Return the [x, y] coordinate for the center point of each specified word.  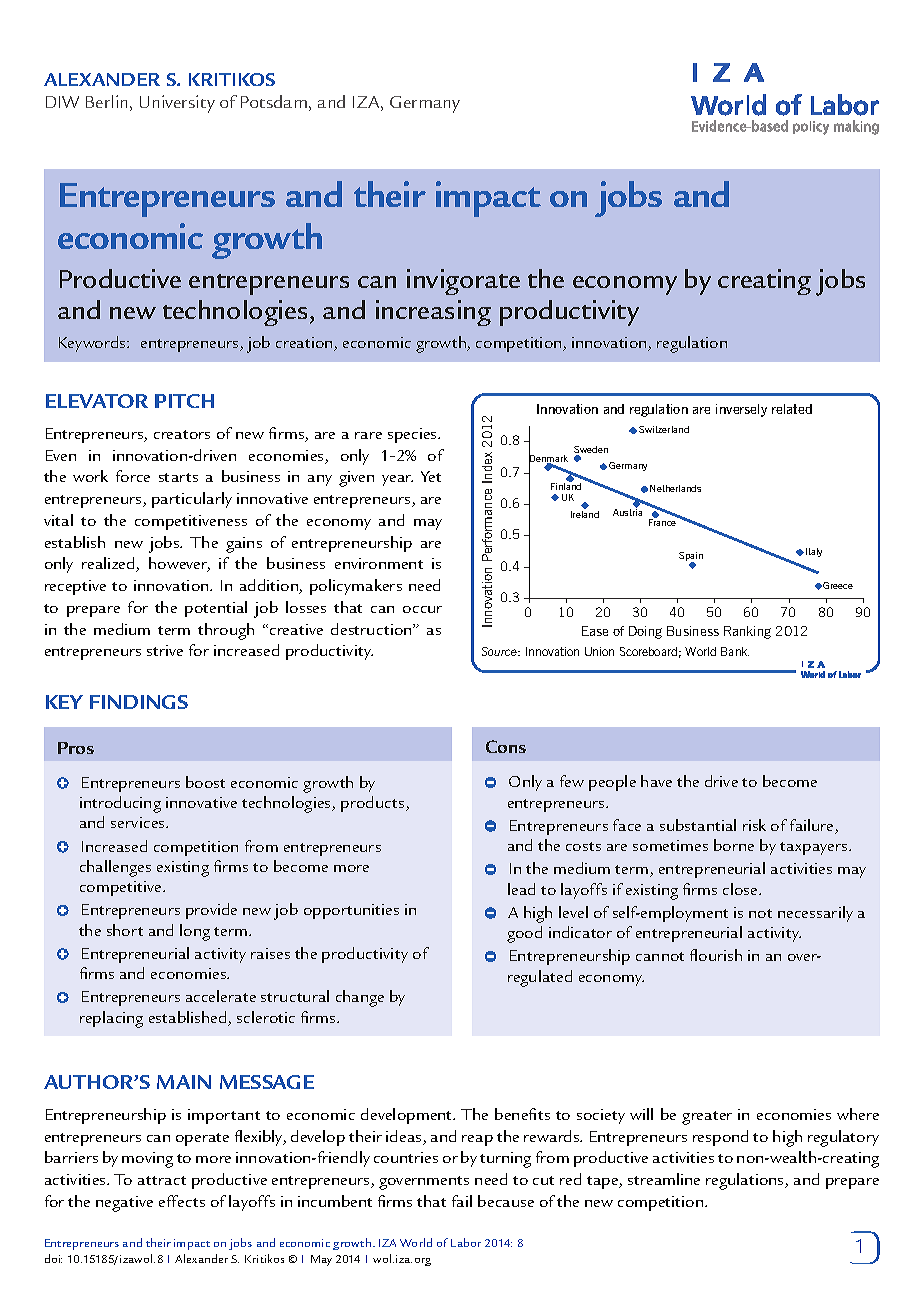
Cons [506, 746]
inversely [741, 410]
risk [754, 825]
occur [422, 609]
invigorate [463, 282]
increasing [433, 313]
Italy [814, 552]
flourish [716, 955]
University [177, 104]
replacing [111, 1019]
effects [182, 1201]
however [179, 564]
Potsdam [274, 101]
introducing [120, 804]
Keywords [93, 344]
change [360, 998]
